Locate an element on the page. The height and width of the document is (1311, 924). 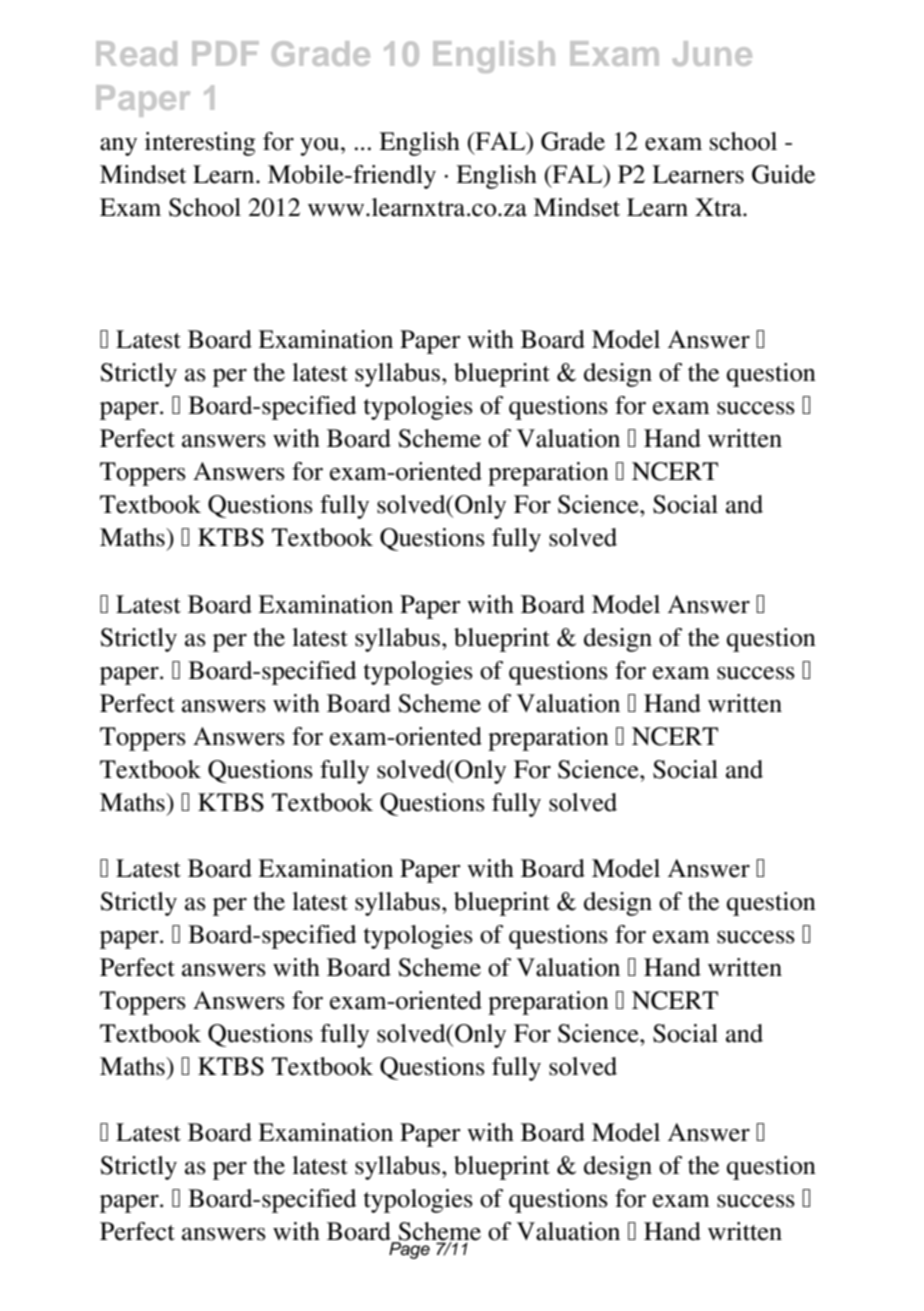
Read is located at coordinates (136, 53).
